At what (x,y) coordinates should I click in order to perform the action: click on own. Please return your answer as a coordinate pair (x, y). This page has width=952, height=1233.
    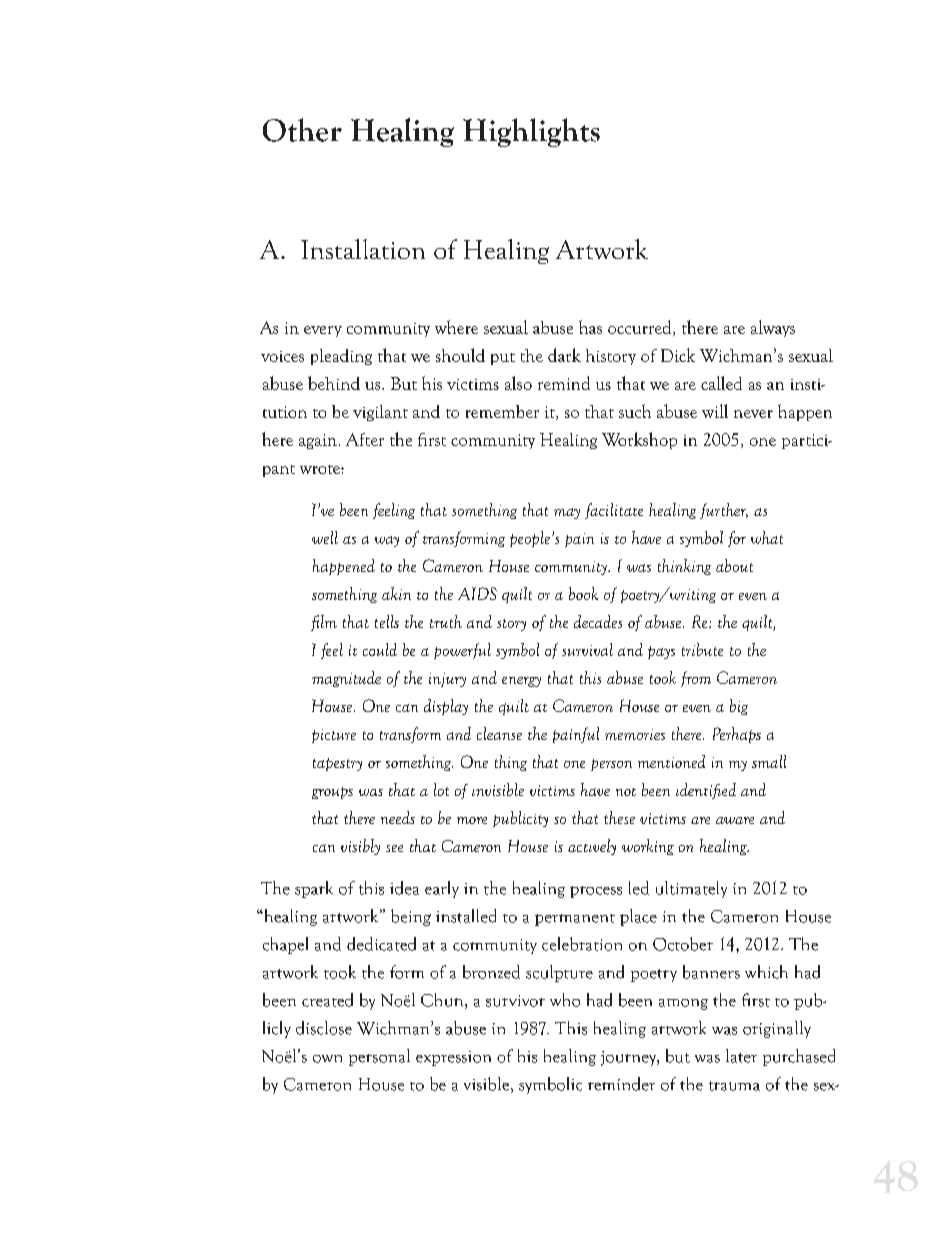
    Looking at the image, I should click on (327, 1059).
